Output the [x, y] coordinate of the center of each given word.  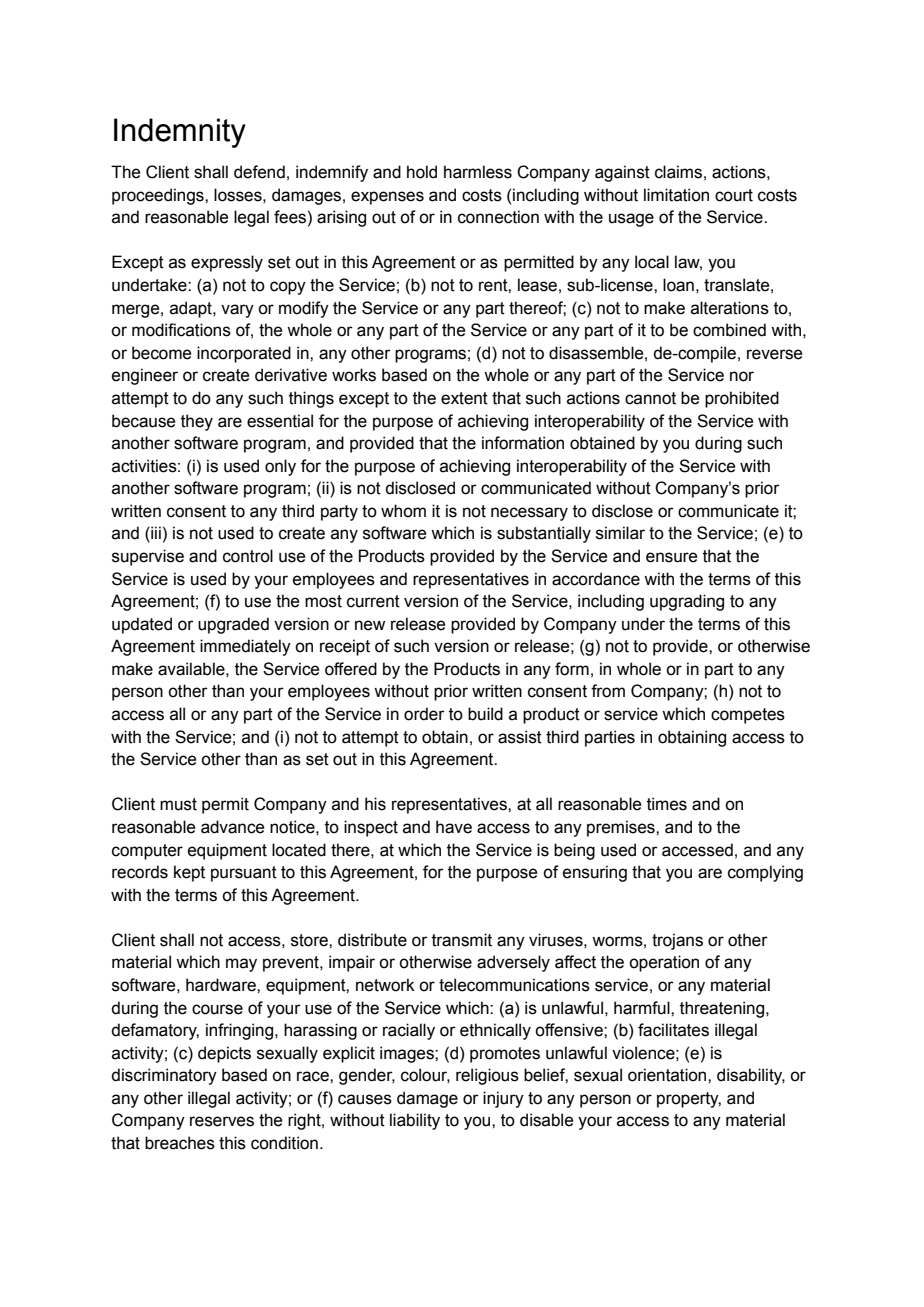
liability [415, 1121]
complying [765, 873]
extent [464, 398]
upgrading [687, 602]
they [197, 422]
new [370, 625]
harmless [478, 172]
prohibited [742, 399]
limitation [676, 195]
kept [189, 873]
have [454, 827]
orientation [668, 1075]
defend [259, 172]
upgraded [233, 625]
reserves [222, 1121]
